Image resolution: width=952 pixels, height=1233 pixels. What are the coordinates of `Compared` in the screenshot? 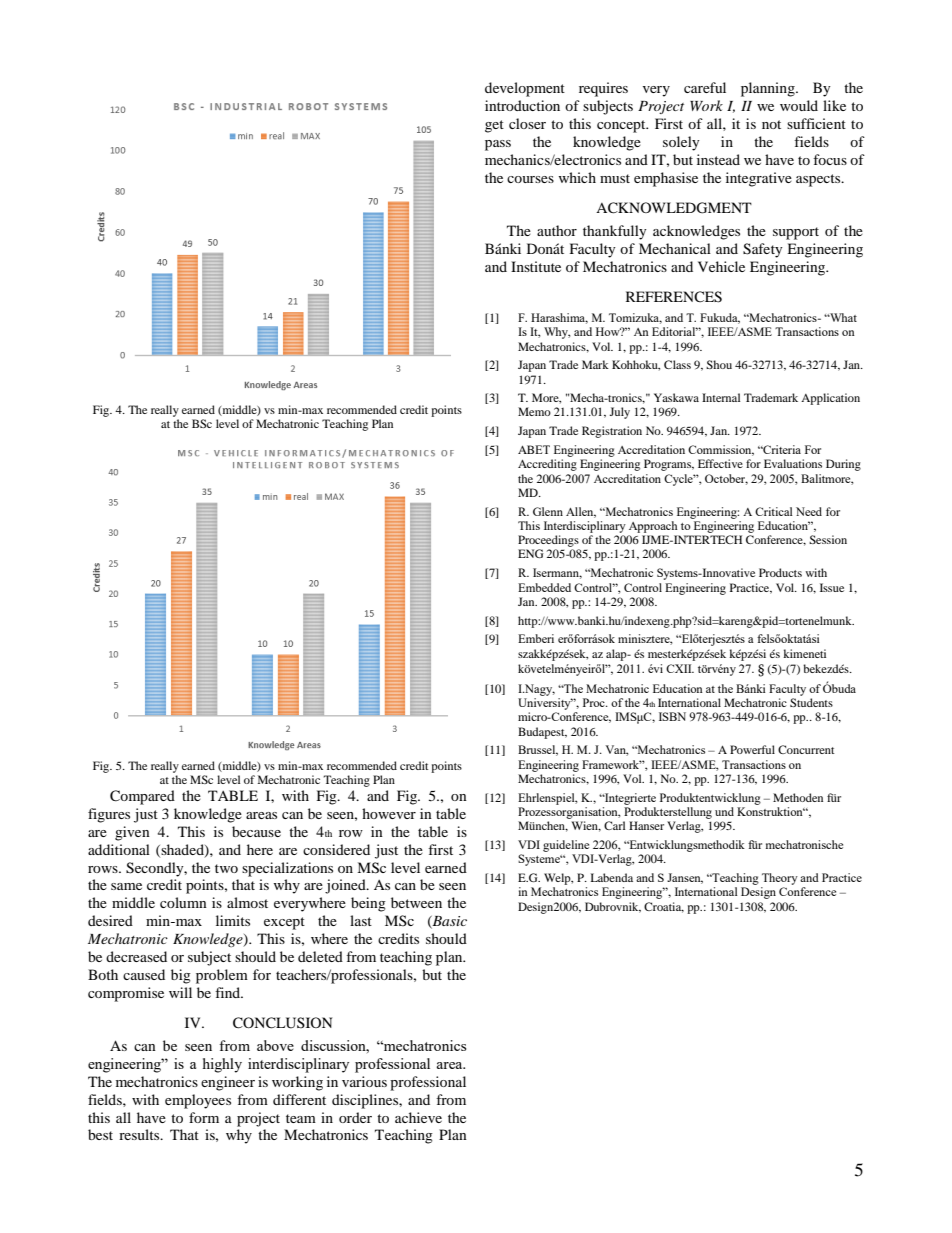 It's located at (142, 797).
